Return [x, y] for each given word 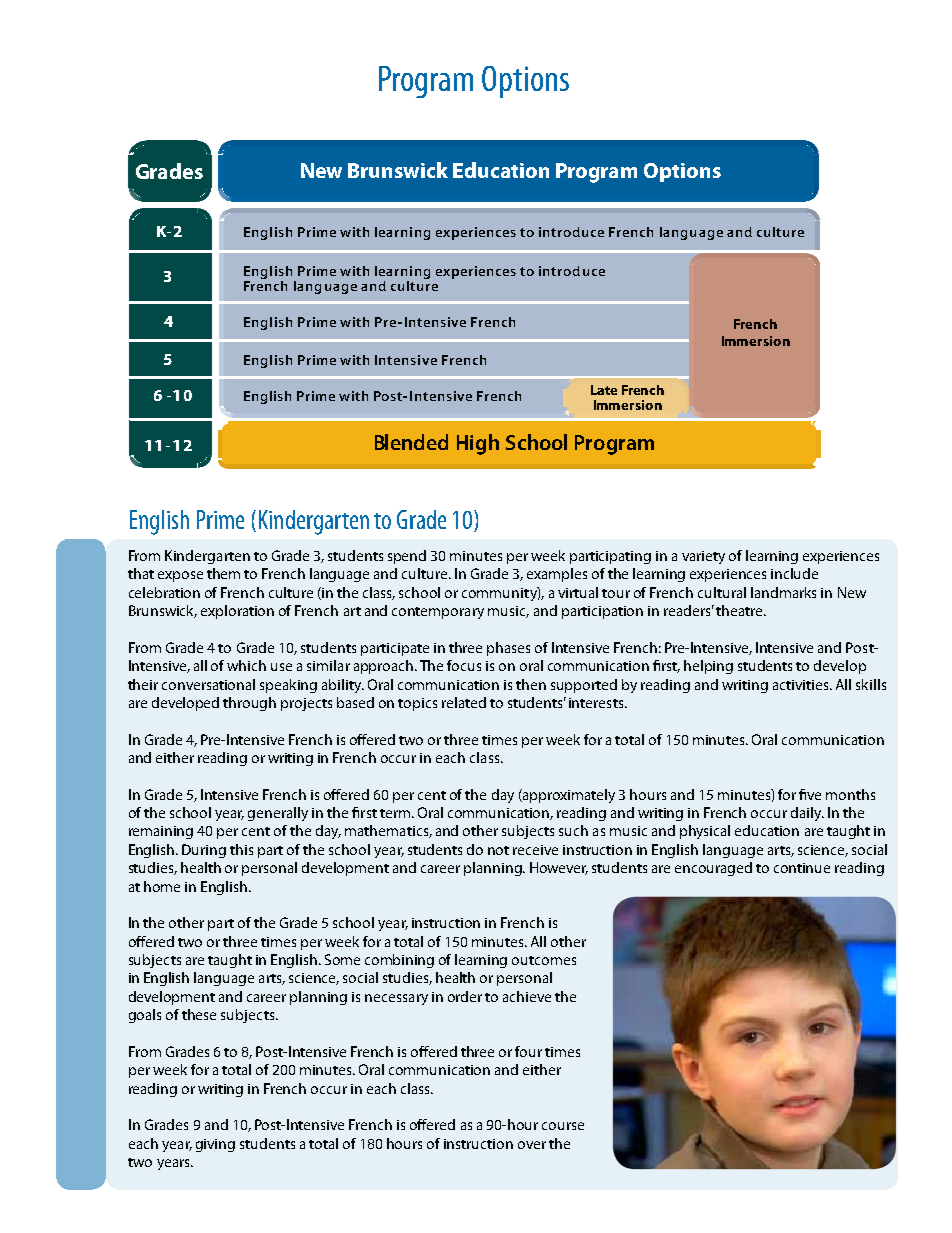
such [573, 830]
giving [215, 1145]
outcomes [544, 960]
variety [703, 557]
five [810, 794]
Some [342, 959]
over [532, 1145]
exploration [237, 612]
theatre [740, 610]
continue [802, 868]
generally [278, 814]
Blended [411, 442]
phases [508, 649]
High [478, 444]
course [563, 1126]
